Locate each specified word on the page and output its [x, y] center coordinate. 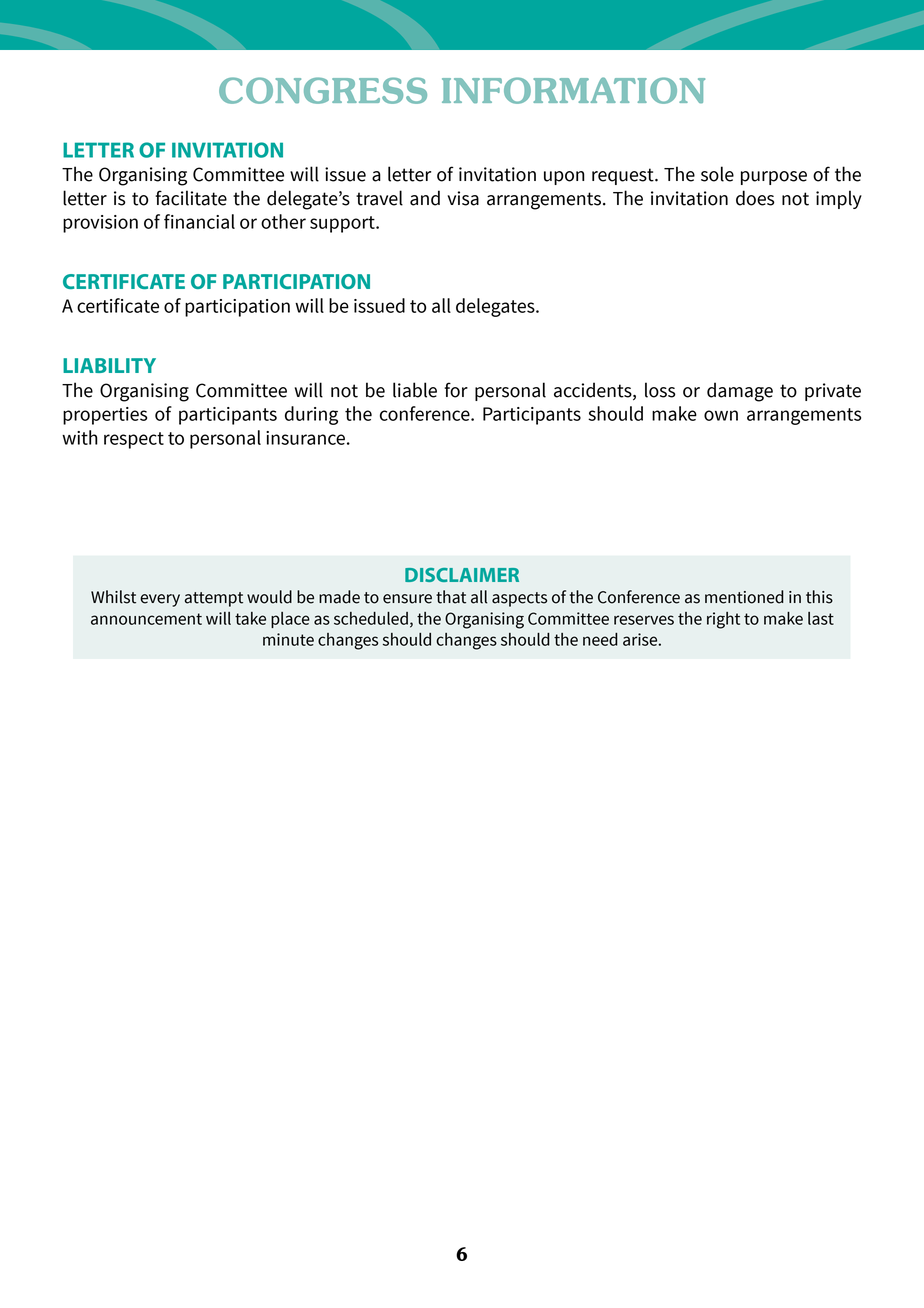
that [451, 597]
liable [415, 390]
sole [717, 174]
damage [740, 392]
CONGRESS [323, 90]
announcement [146, 619]
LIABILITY [109, 365]
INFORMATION [573, 90]
